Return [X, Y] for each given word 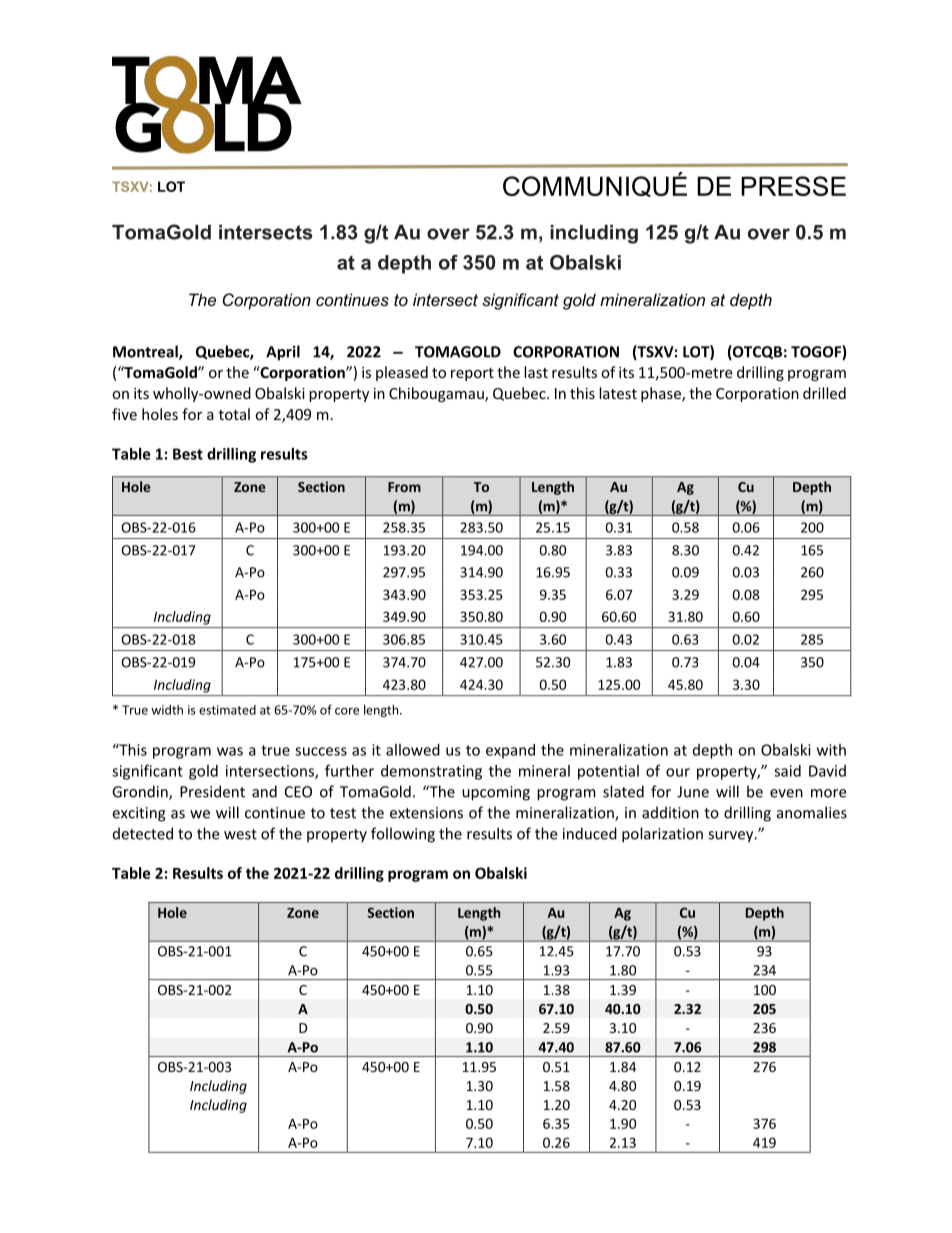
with [831, 750]
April [283, 353]
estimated [227, 710]
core [347, 711]
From [404, 487]
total [234, 414]
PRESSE [793, 186]
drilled [824, 393]
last [536, 372]
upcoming [496, 793]
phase [662, 394]
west [240, 834]
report [472, 374]
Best [188, 454]
